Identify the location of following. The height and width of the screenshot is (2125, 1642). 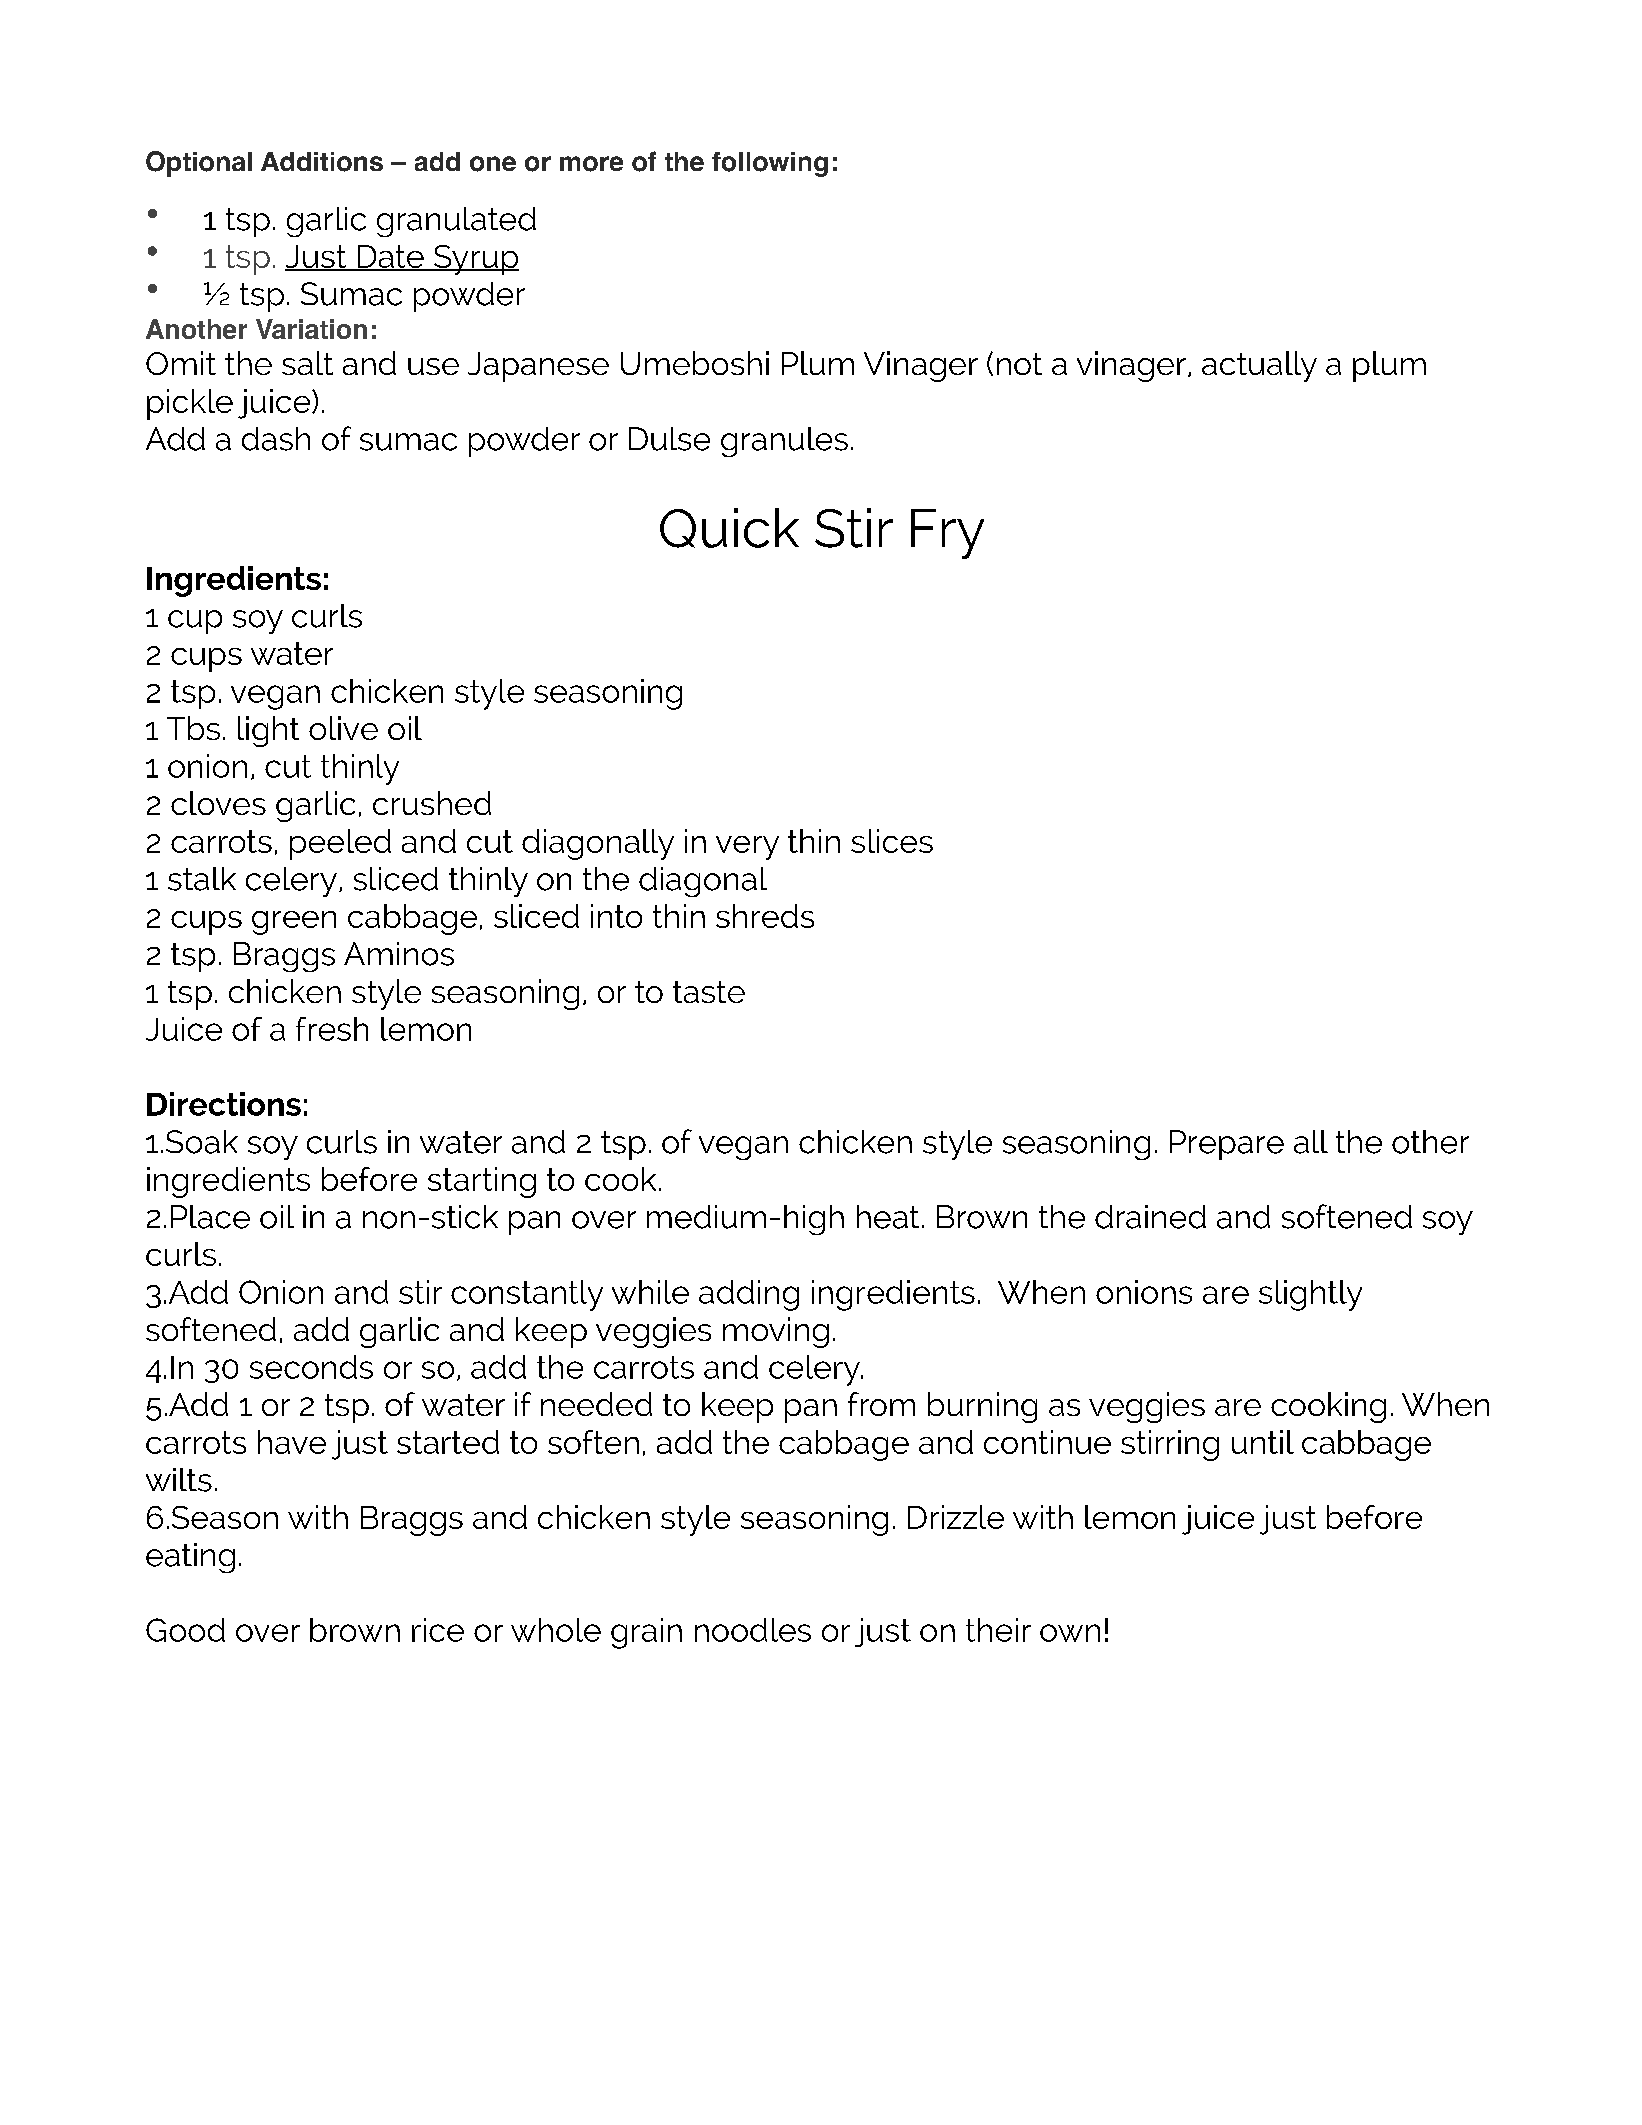
(770, 164).
